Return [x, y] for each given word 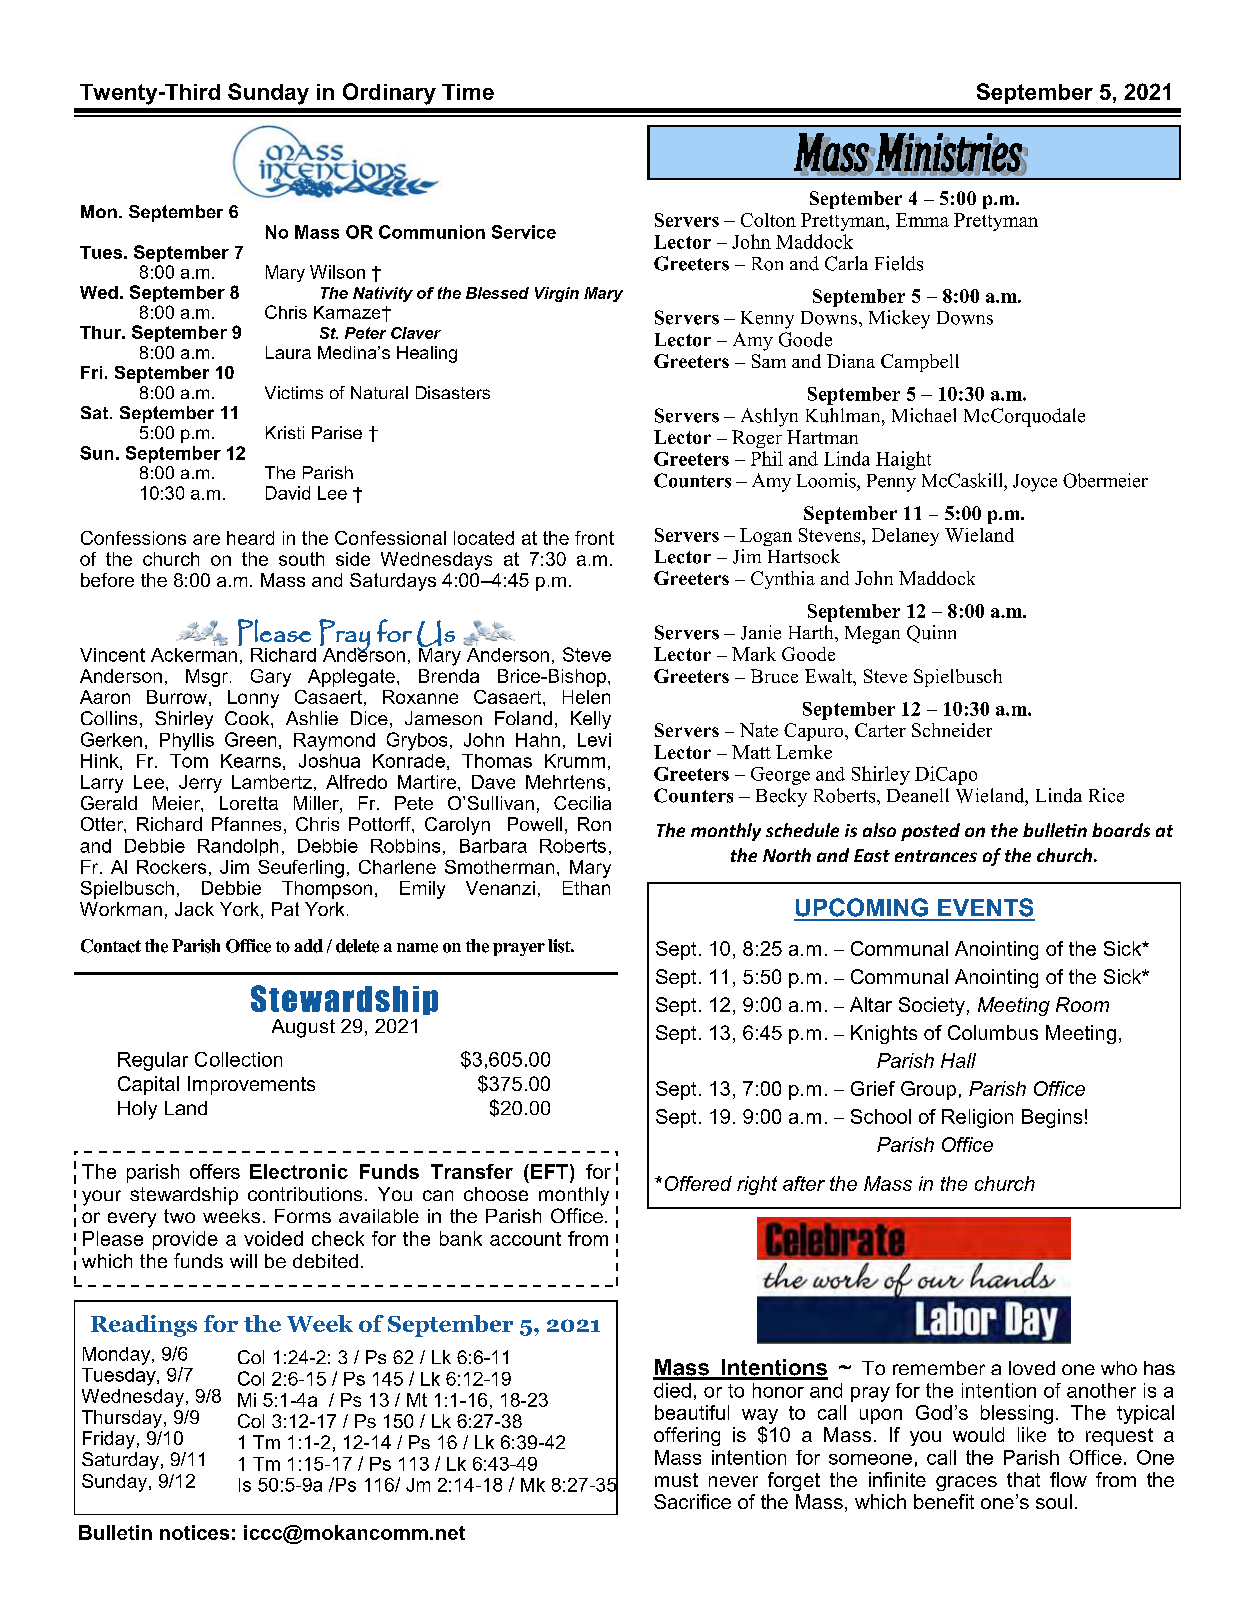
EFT [549, 1171]
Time [468, 92]
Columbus [993, 1032]
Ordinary [389, 94]
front [594, 538]
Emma [922, 220]
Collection [238, 1059]
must [676, 1480]
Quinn [931, 634]
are [206, 539]
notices [194, 1532]
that [1023, 1479]
